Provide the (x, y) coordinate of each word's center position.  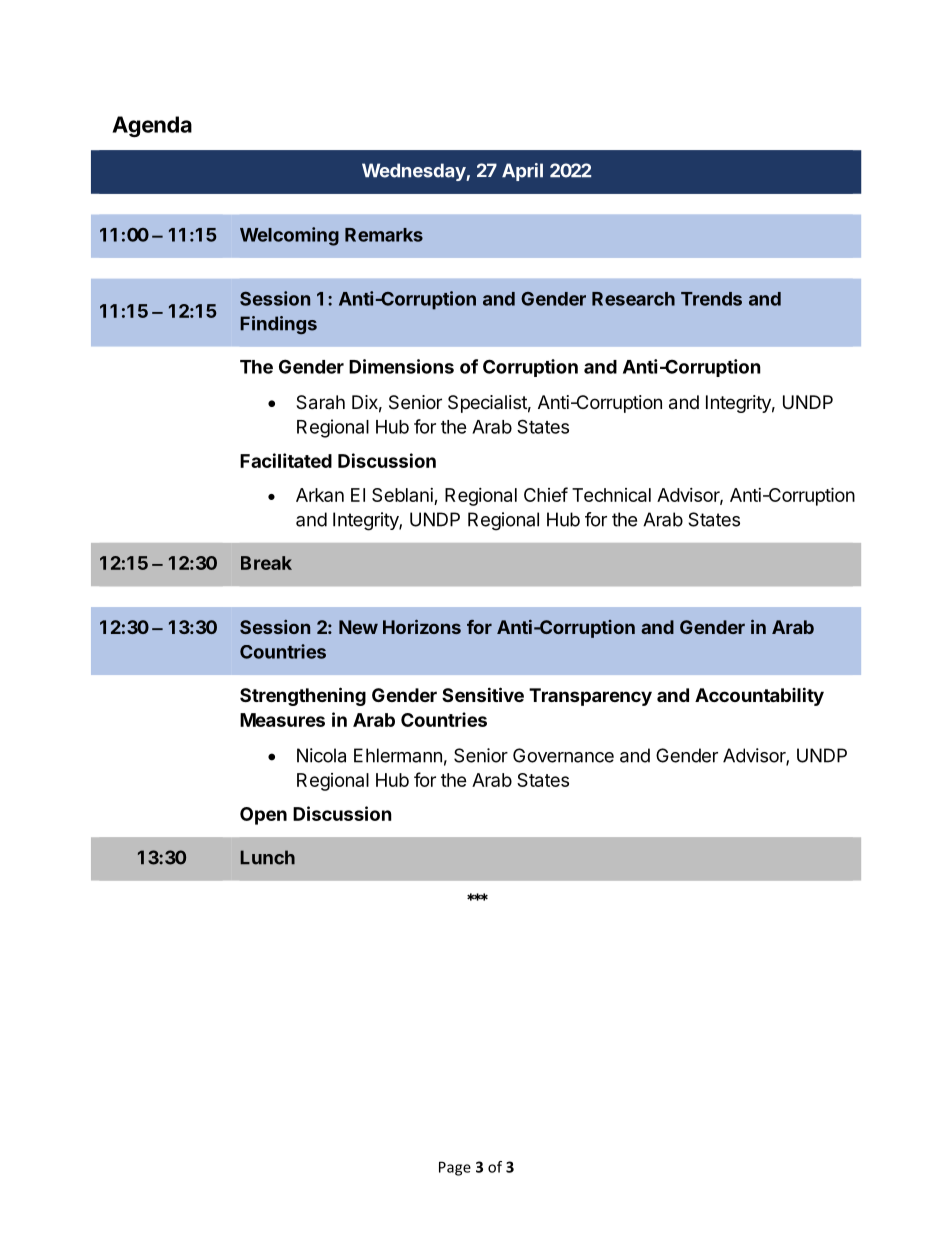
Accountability (759, 696)
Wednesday (414, 172)
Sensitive (483, 694)
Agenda (152, 126)
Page (455, 1168)
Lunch (267, 857)
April (522, 172)
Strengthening (303, 696)
